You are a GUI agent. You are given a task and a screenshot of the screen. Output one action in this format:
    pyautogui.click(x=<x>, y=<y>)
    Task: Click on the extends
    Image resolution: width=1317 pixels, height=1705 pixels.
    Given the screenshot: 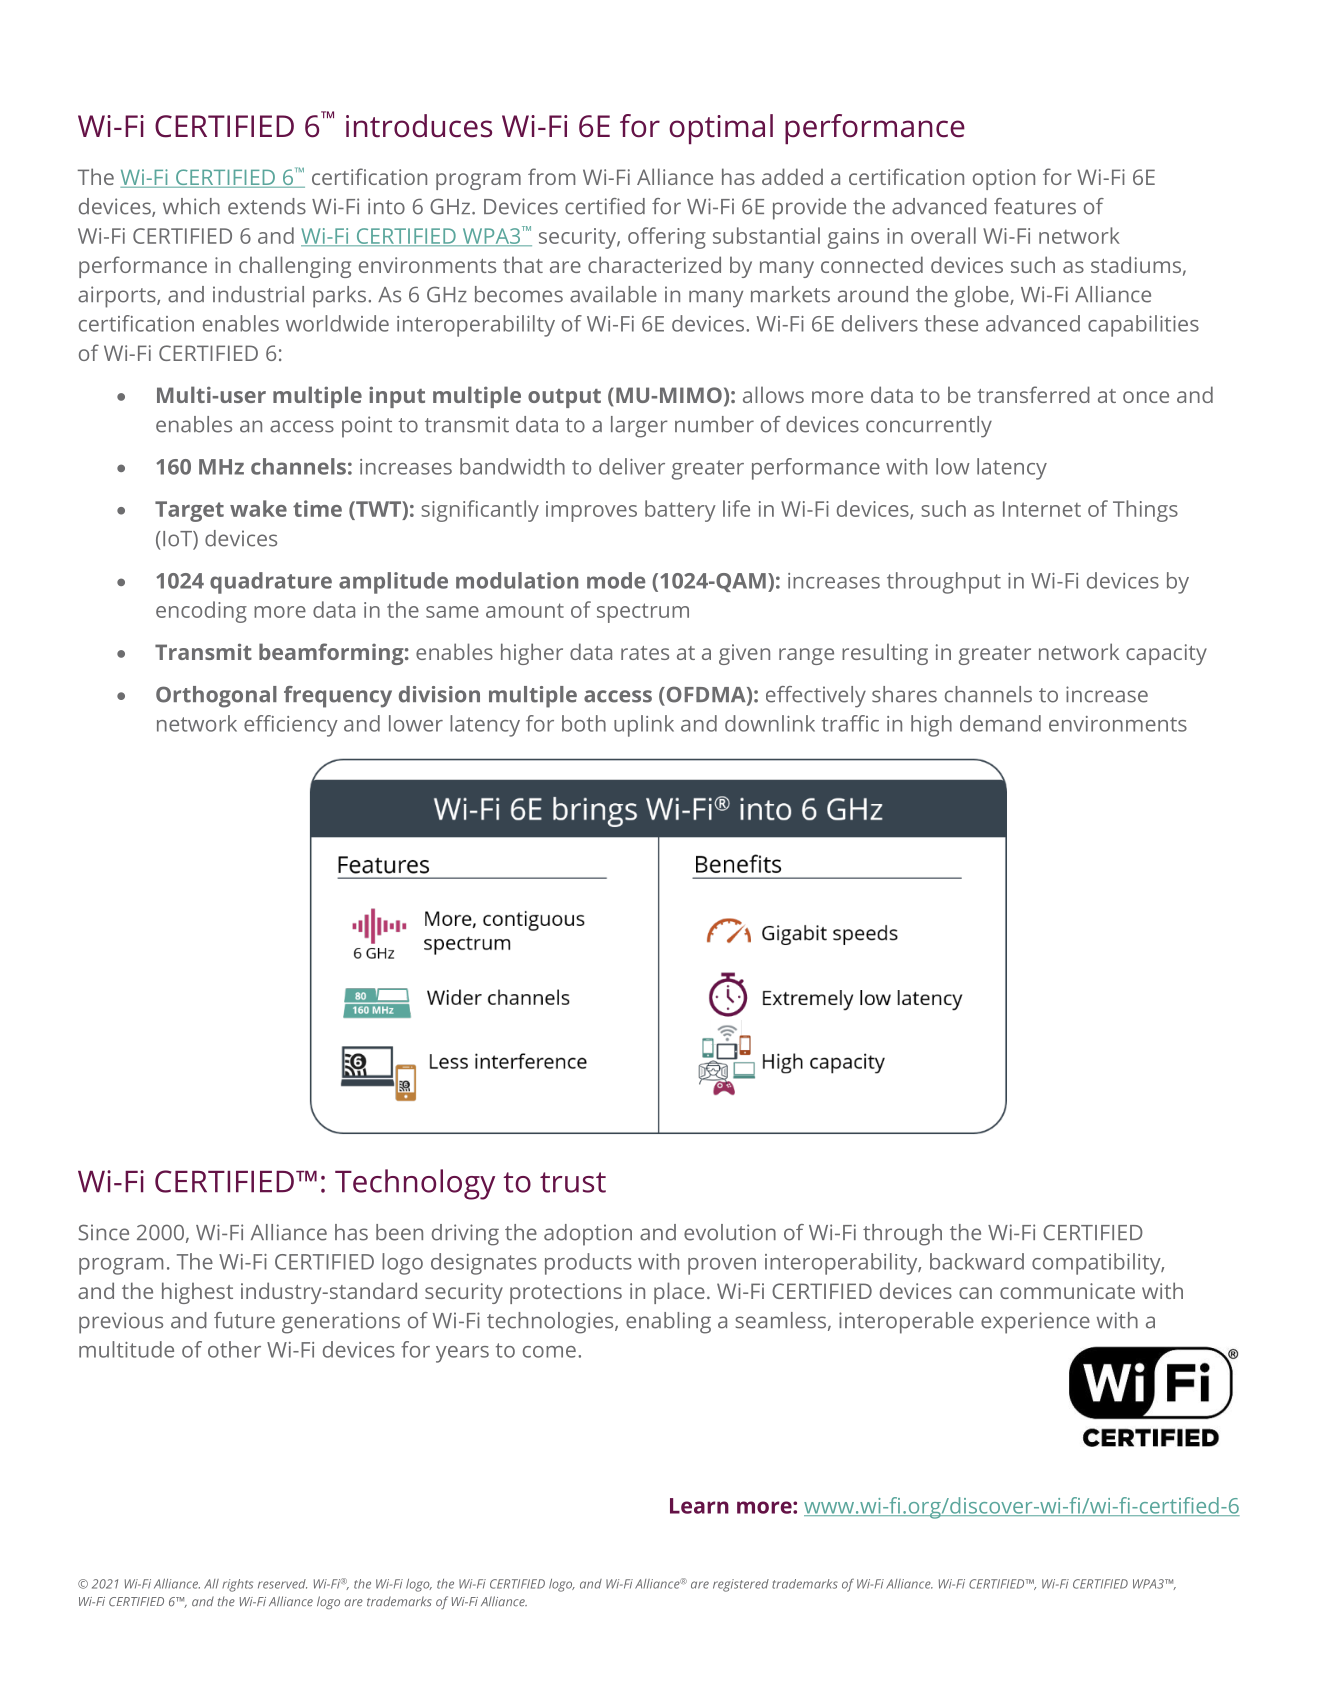 What is the action you would take?
    pyautogui.click(x=267, y=206)
